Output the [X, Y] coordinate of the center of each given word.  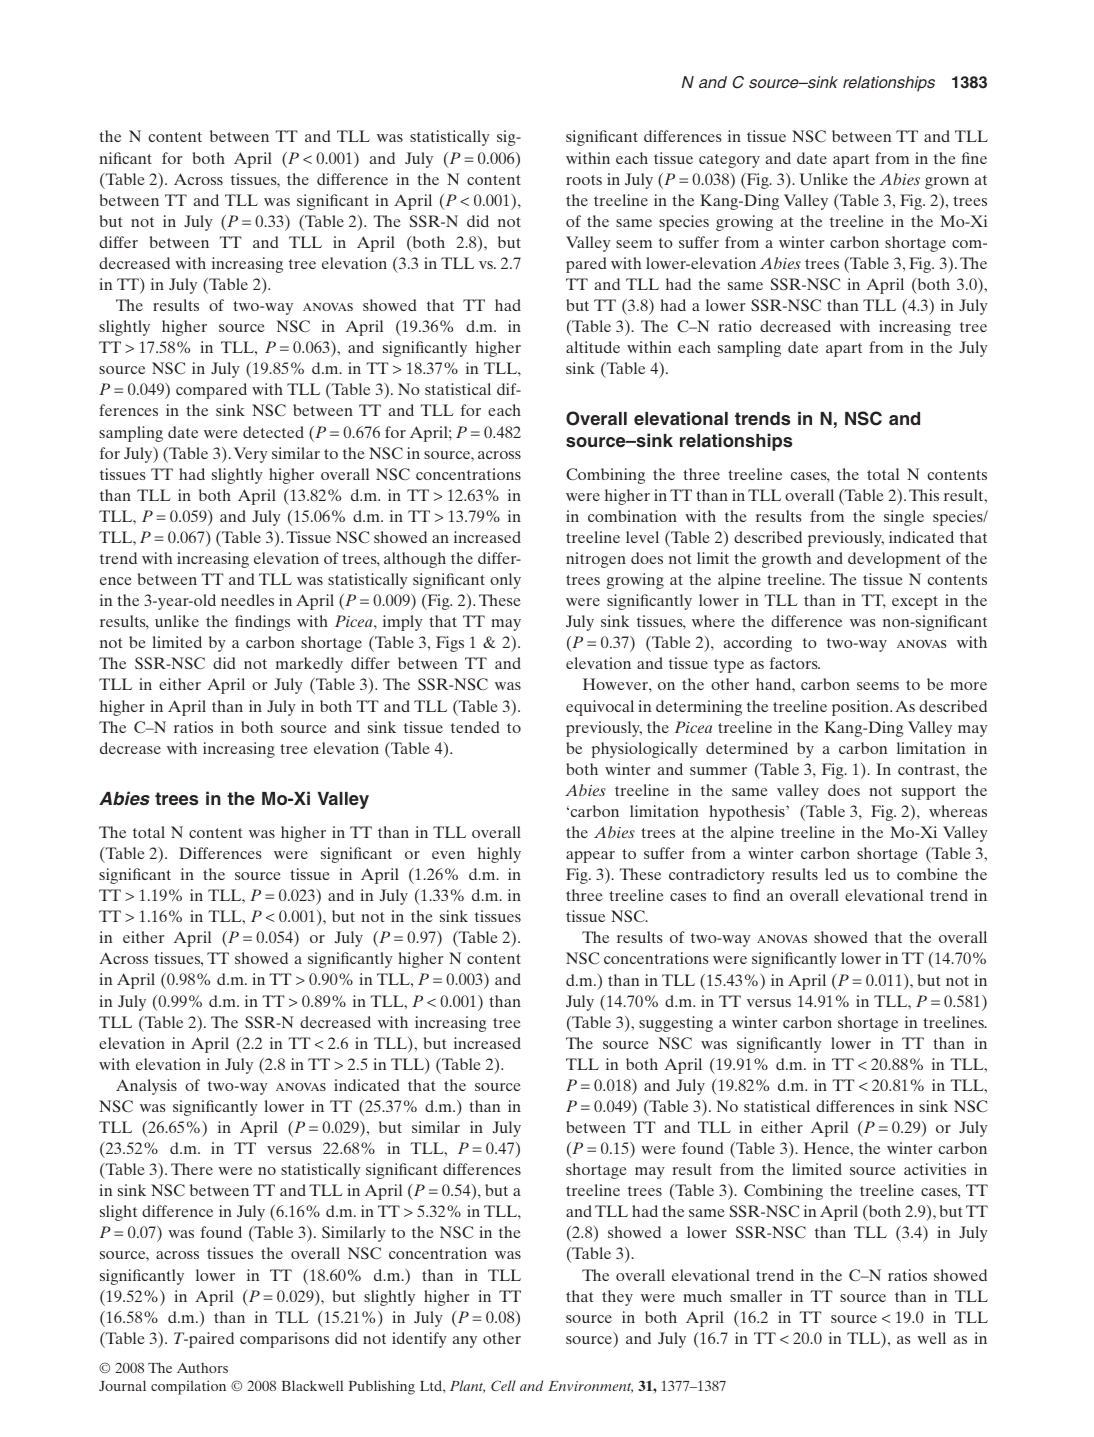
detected [273, 432]
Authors [202, 1367]
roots [584, 180]
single [904, 518]
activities [935, 1169]
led [835, 874]
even [448, 855]
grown [947, 183]
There [192, 1169]
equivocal [600, 708]
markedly [309, 665]
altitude [593, 347]
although [415, 560]
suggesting [676, 1024]
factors [795, 663]
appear [590, 857]
